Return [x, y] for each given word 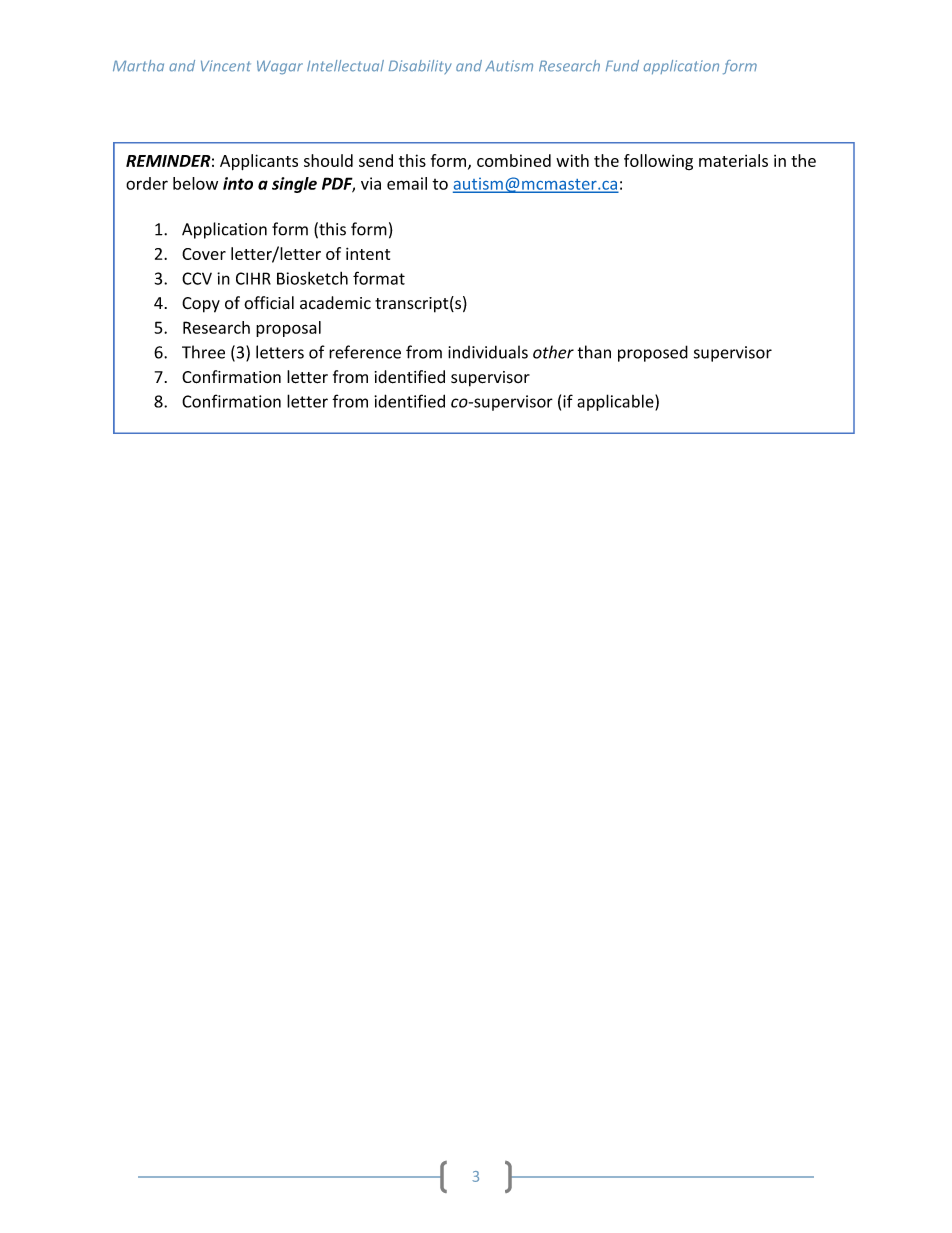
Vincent [226, 66]
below [195, 183]
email [407, 183]
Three [203, 352]
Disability [420, 67]
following [658, 162]
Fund [622, 66]
